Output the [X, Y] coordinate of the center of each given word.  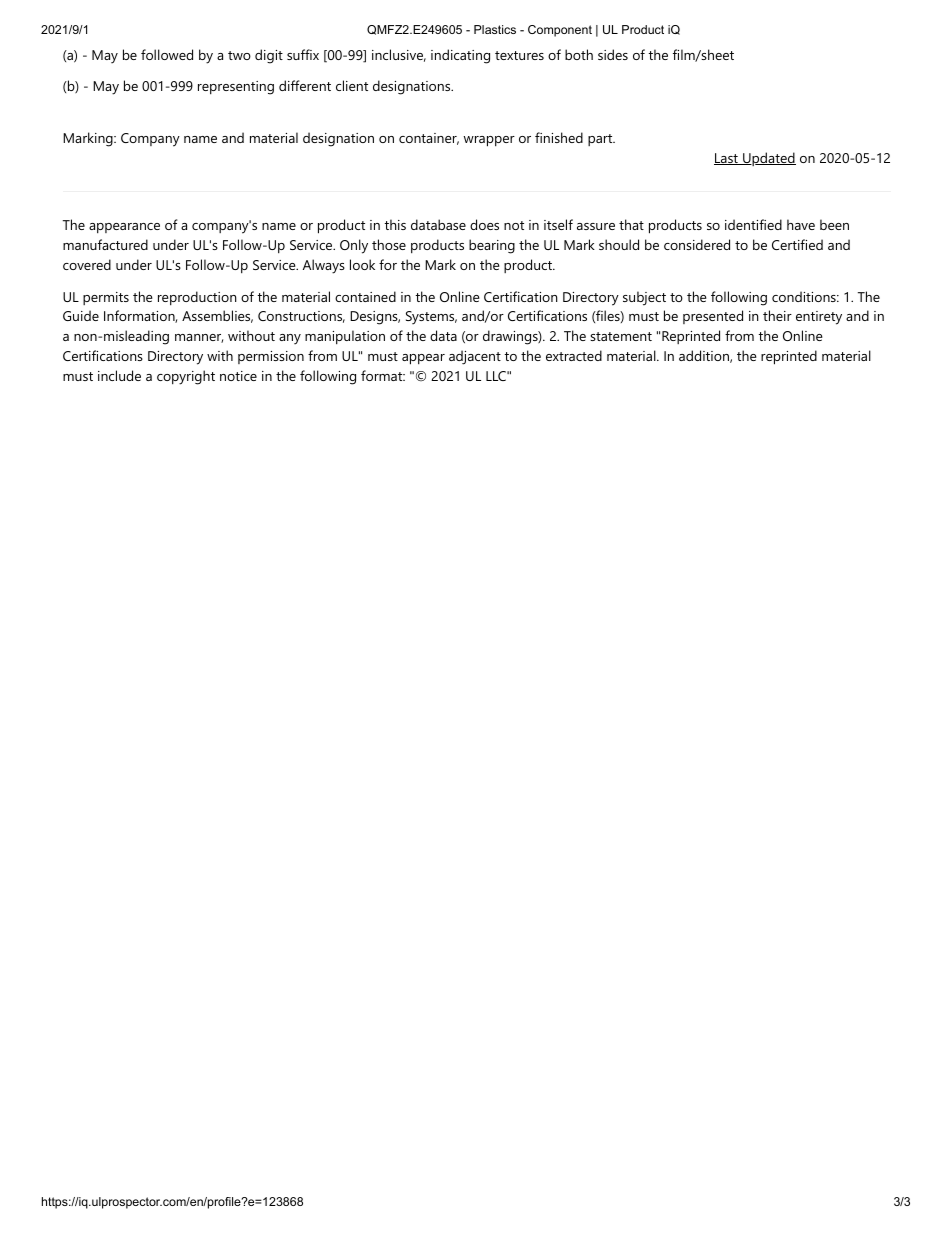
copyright [186, 377]
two [239, 55]
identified [753, 224]
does [484, 224]
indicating [460, 56]
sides [613, 54]
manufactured [105, 244]
